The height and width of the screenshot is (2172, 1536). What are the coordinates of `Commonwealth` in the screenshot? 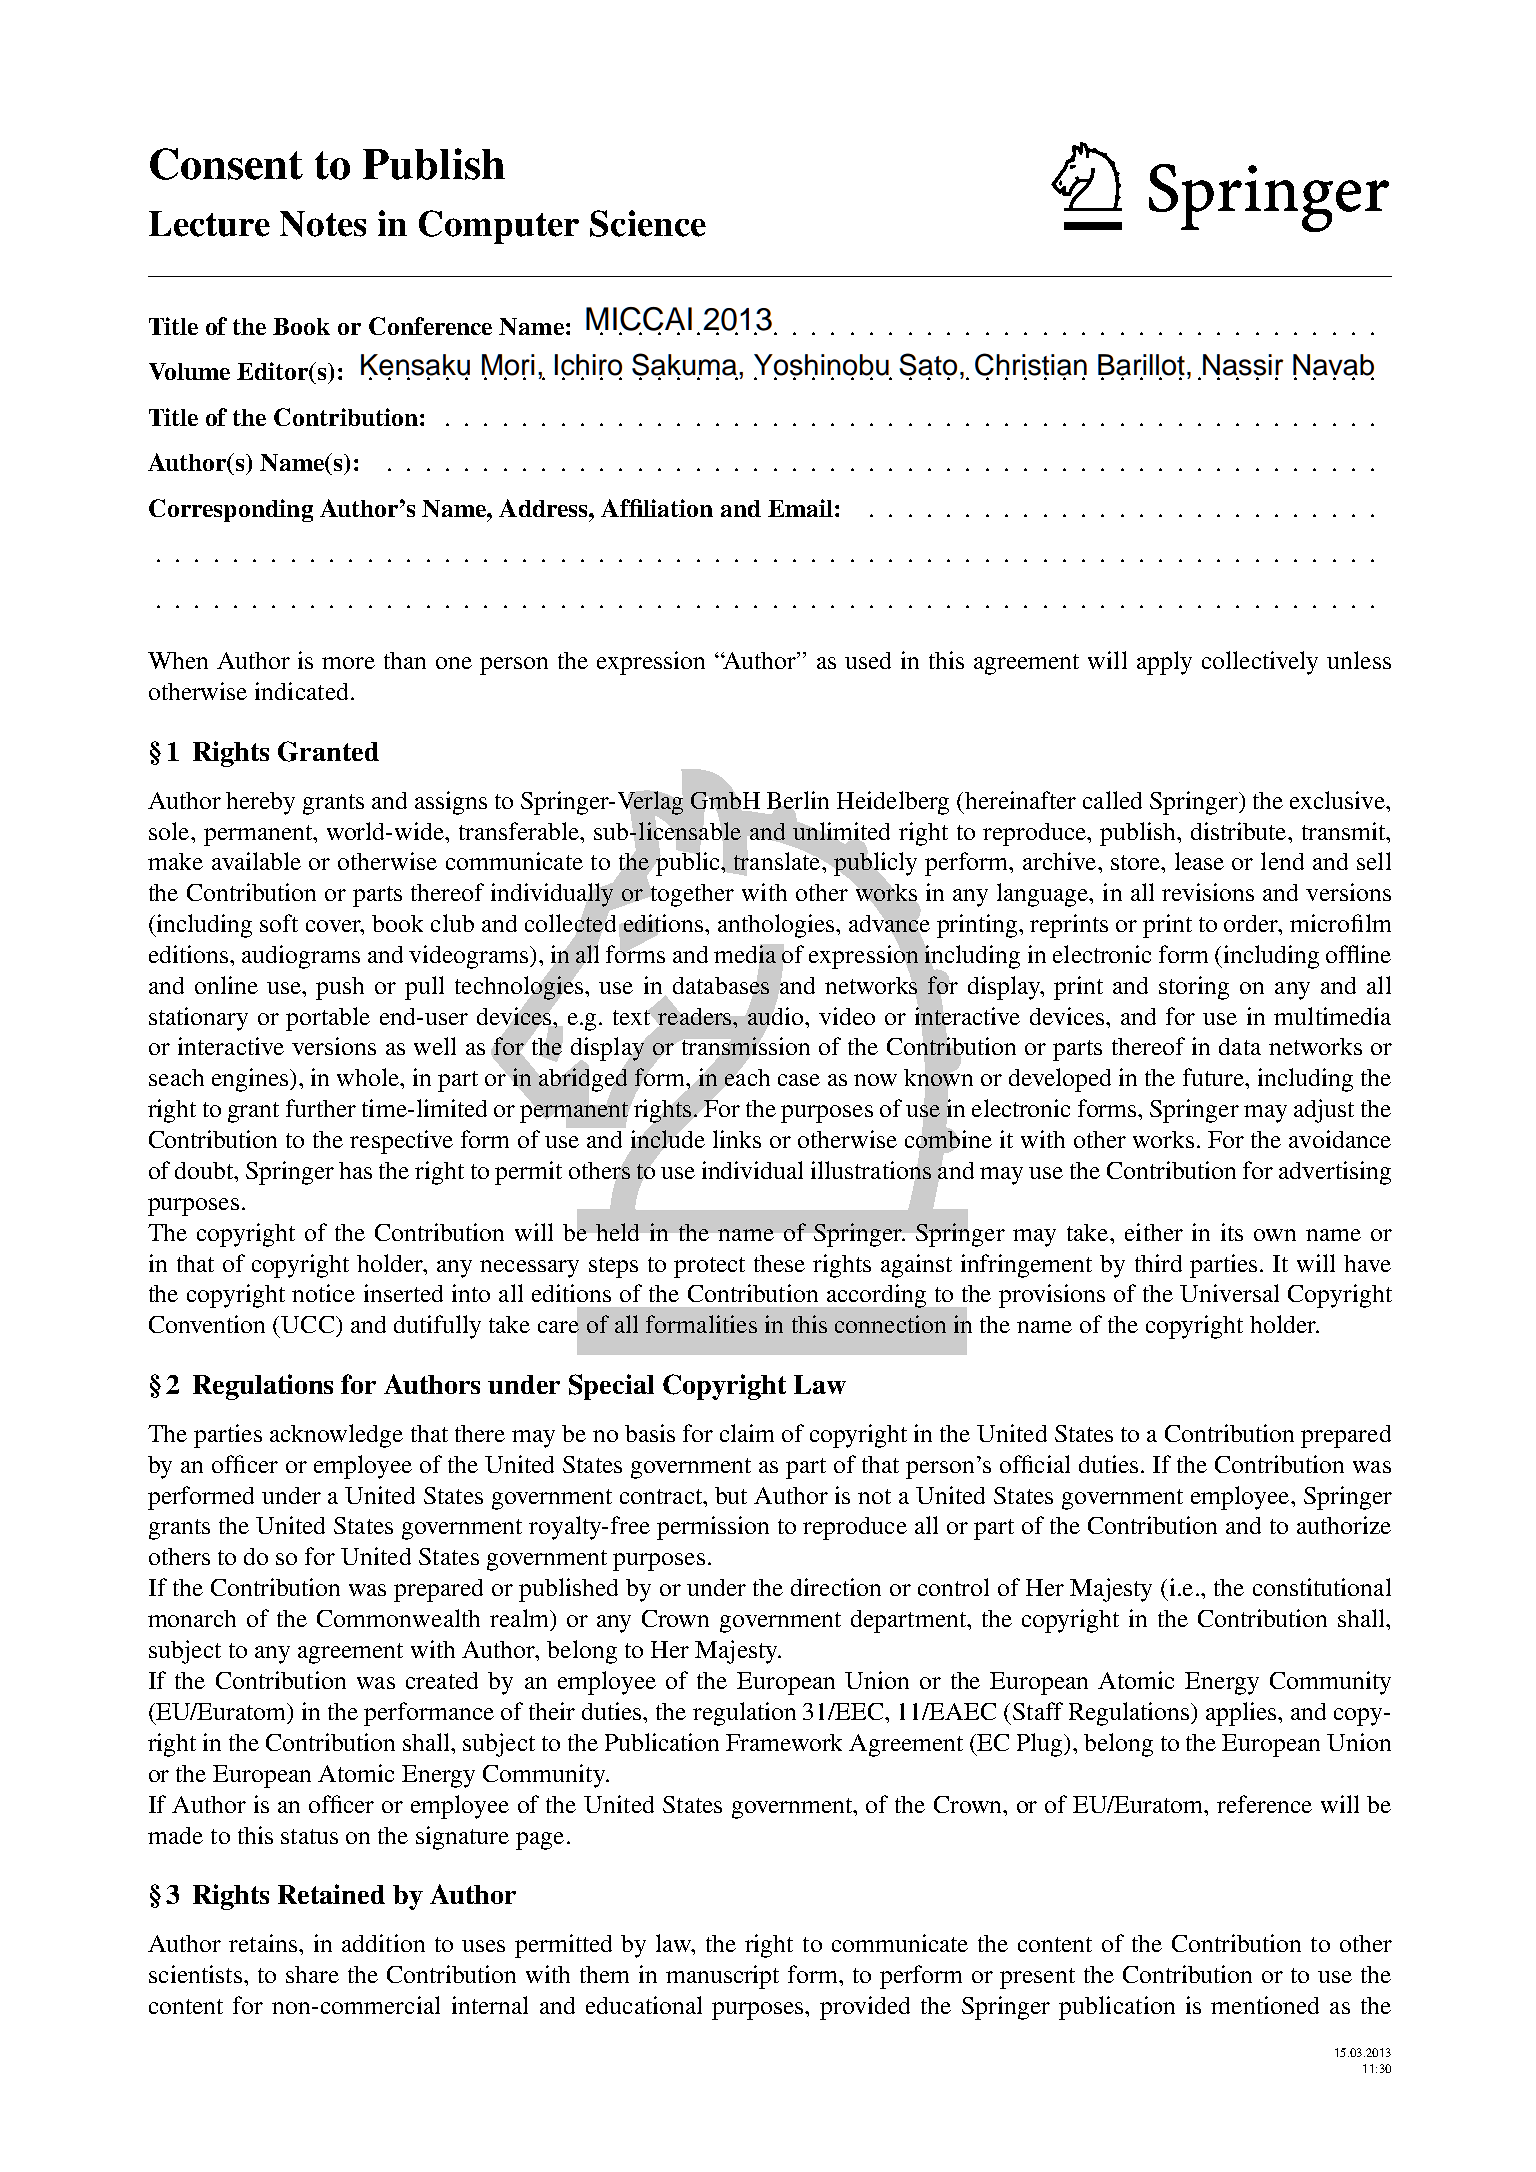 It's located at (398, 1618).
